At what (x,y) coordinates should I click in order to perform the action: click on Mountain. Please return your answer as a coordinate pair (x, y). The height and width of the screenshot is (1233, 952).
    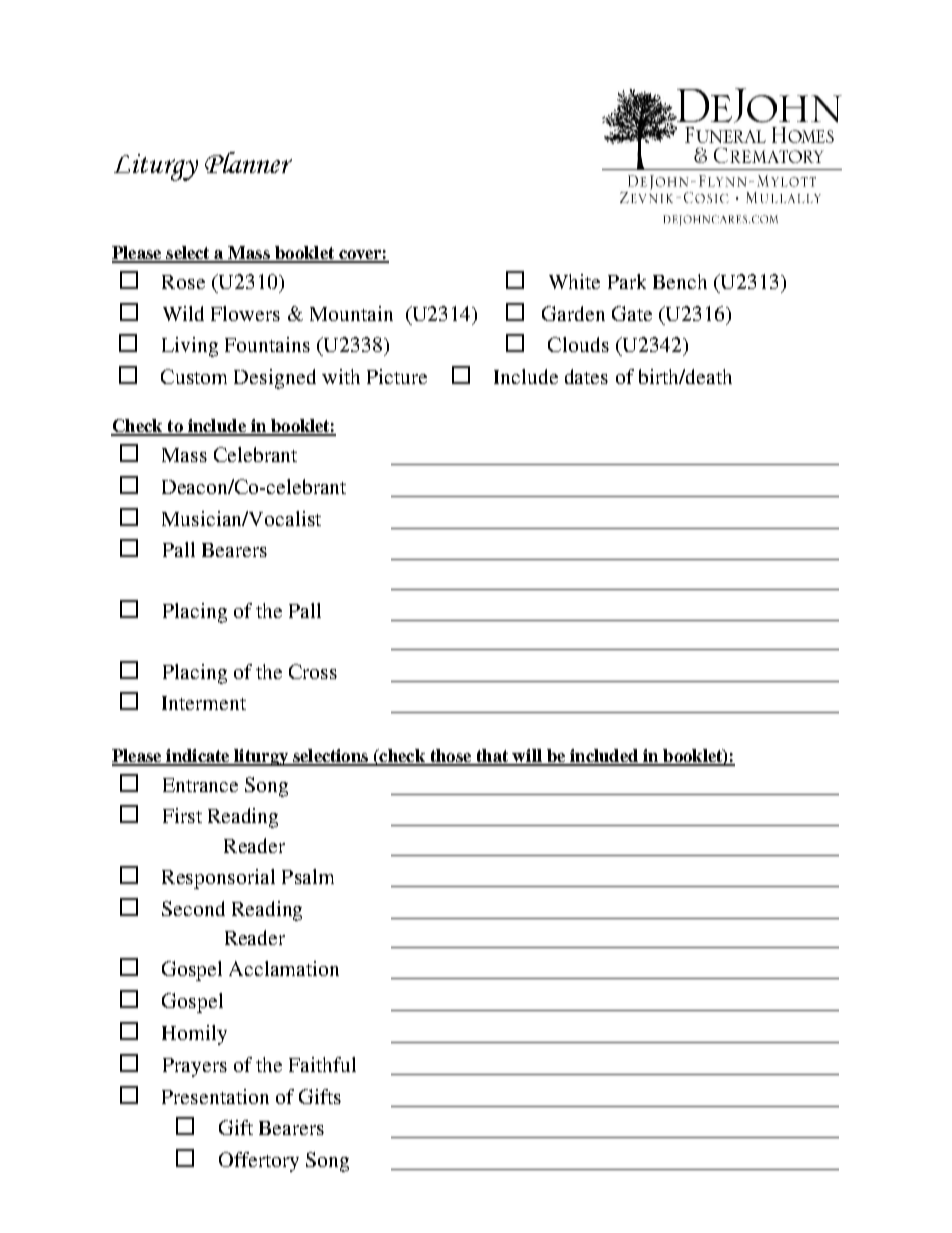
    Looking at the image, I should click on (351, 313).
